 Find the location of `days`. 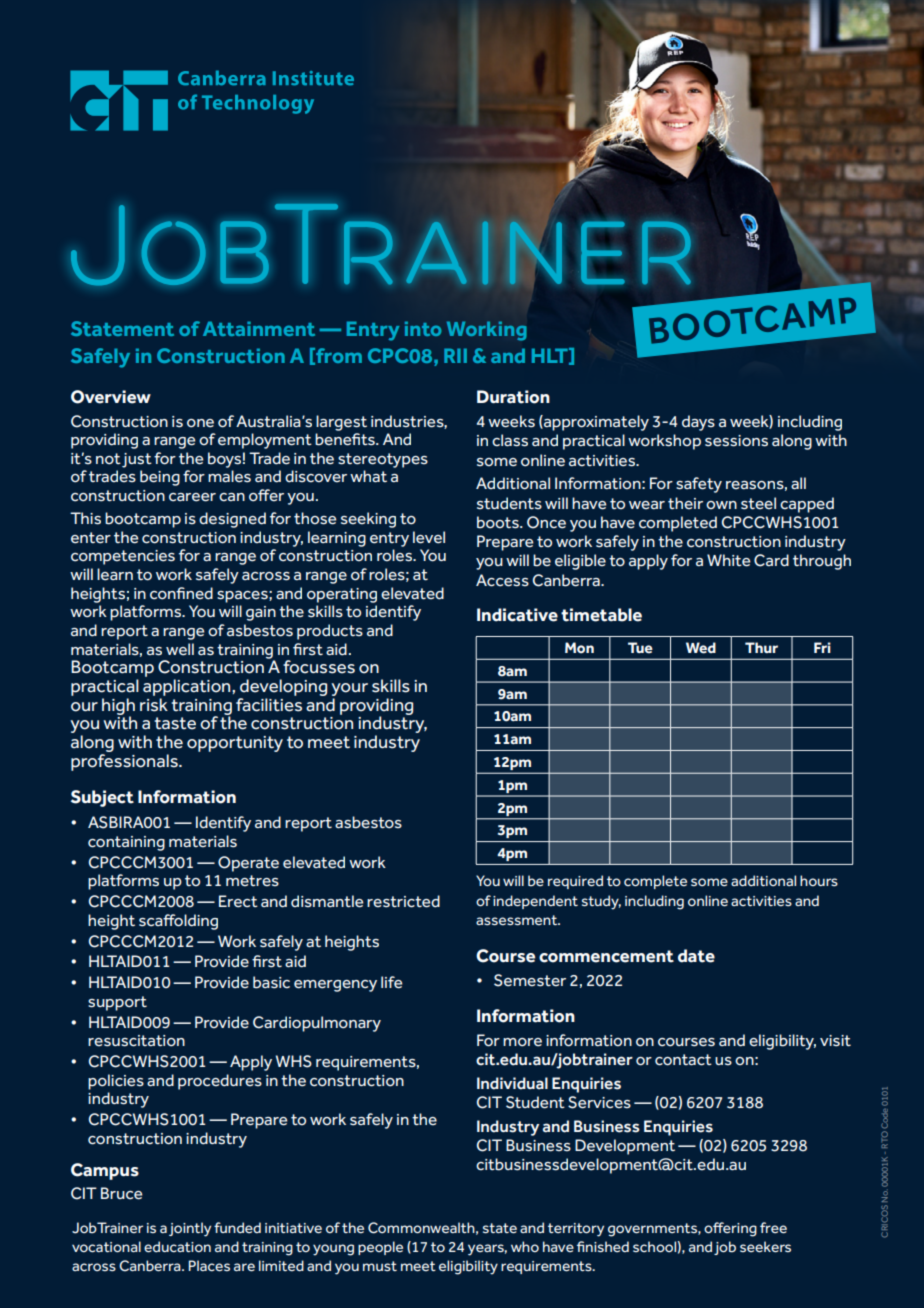

days is located at coordinates (698, 423).
